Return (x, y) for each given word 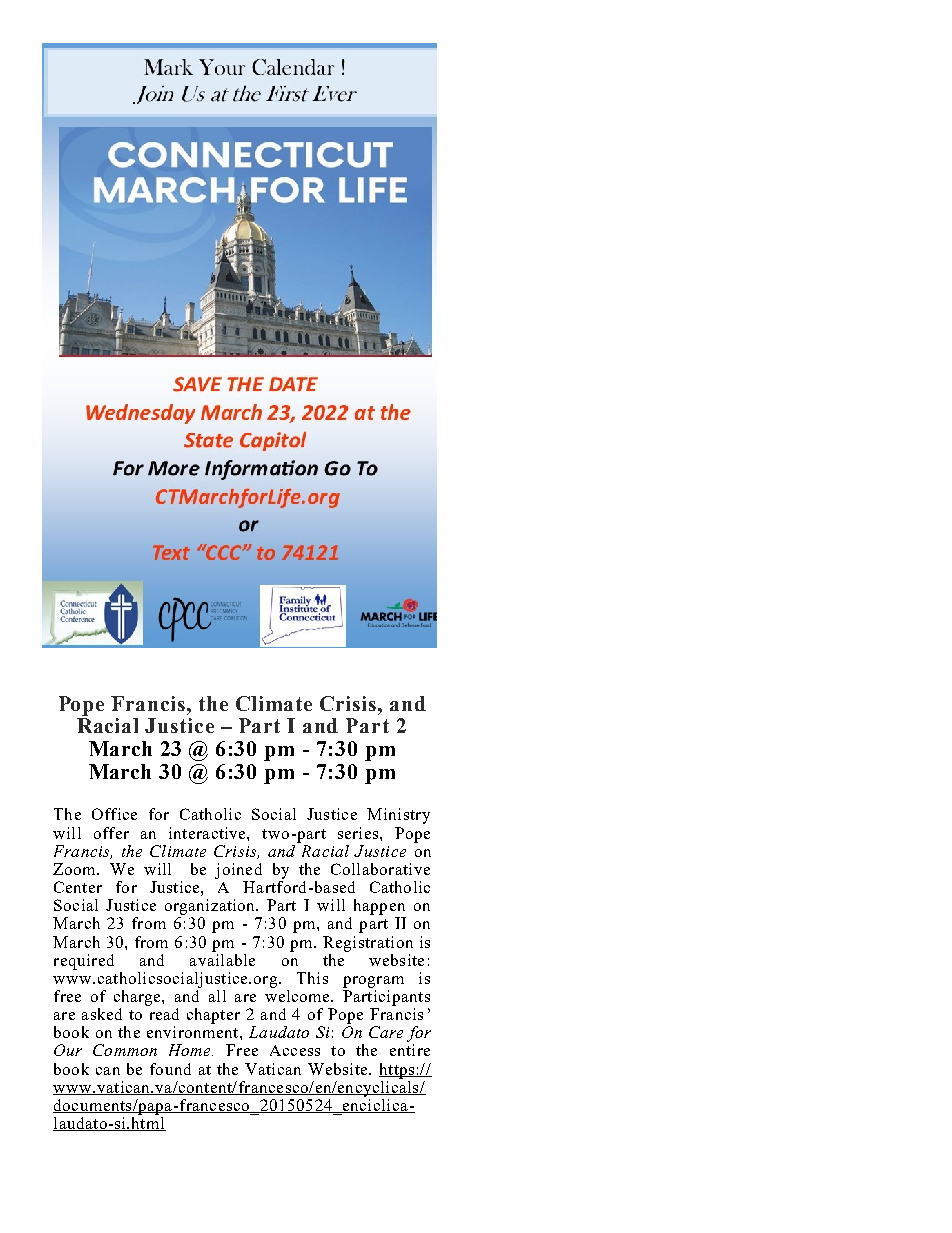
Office (114, 814)
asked (102, 1014)
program (373, 982)
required (84, 962)
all (217, 996)
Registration (368, 944)
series (358, 833)
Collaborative (380, 869)
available (222, 958)
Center (78, 887)
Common (125, 1050)
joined (238, 871)
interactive (208, 833)
